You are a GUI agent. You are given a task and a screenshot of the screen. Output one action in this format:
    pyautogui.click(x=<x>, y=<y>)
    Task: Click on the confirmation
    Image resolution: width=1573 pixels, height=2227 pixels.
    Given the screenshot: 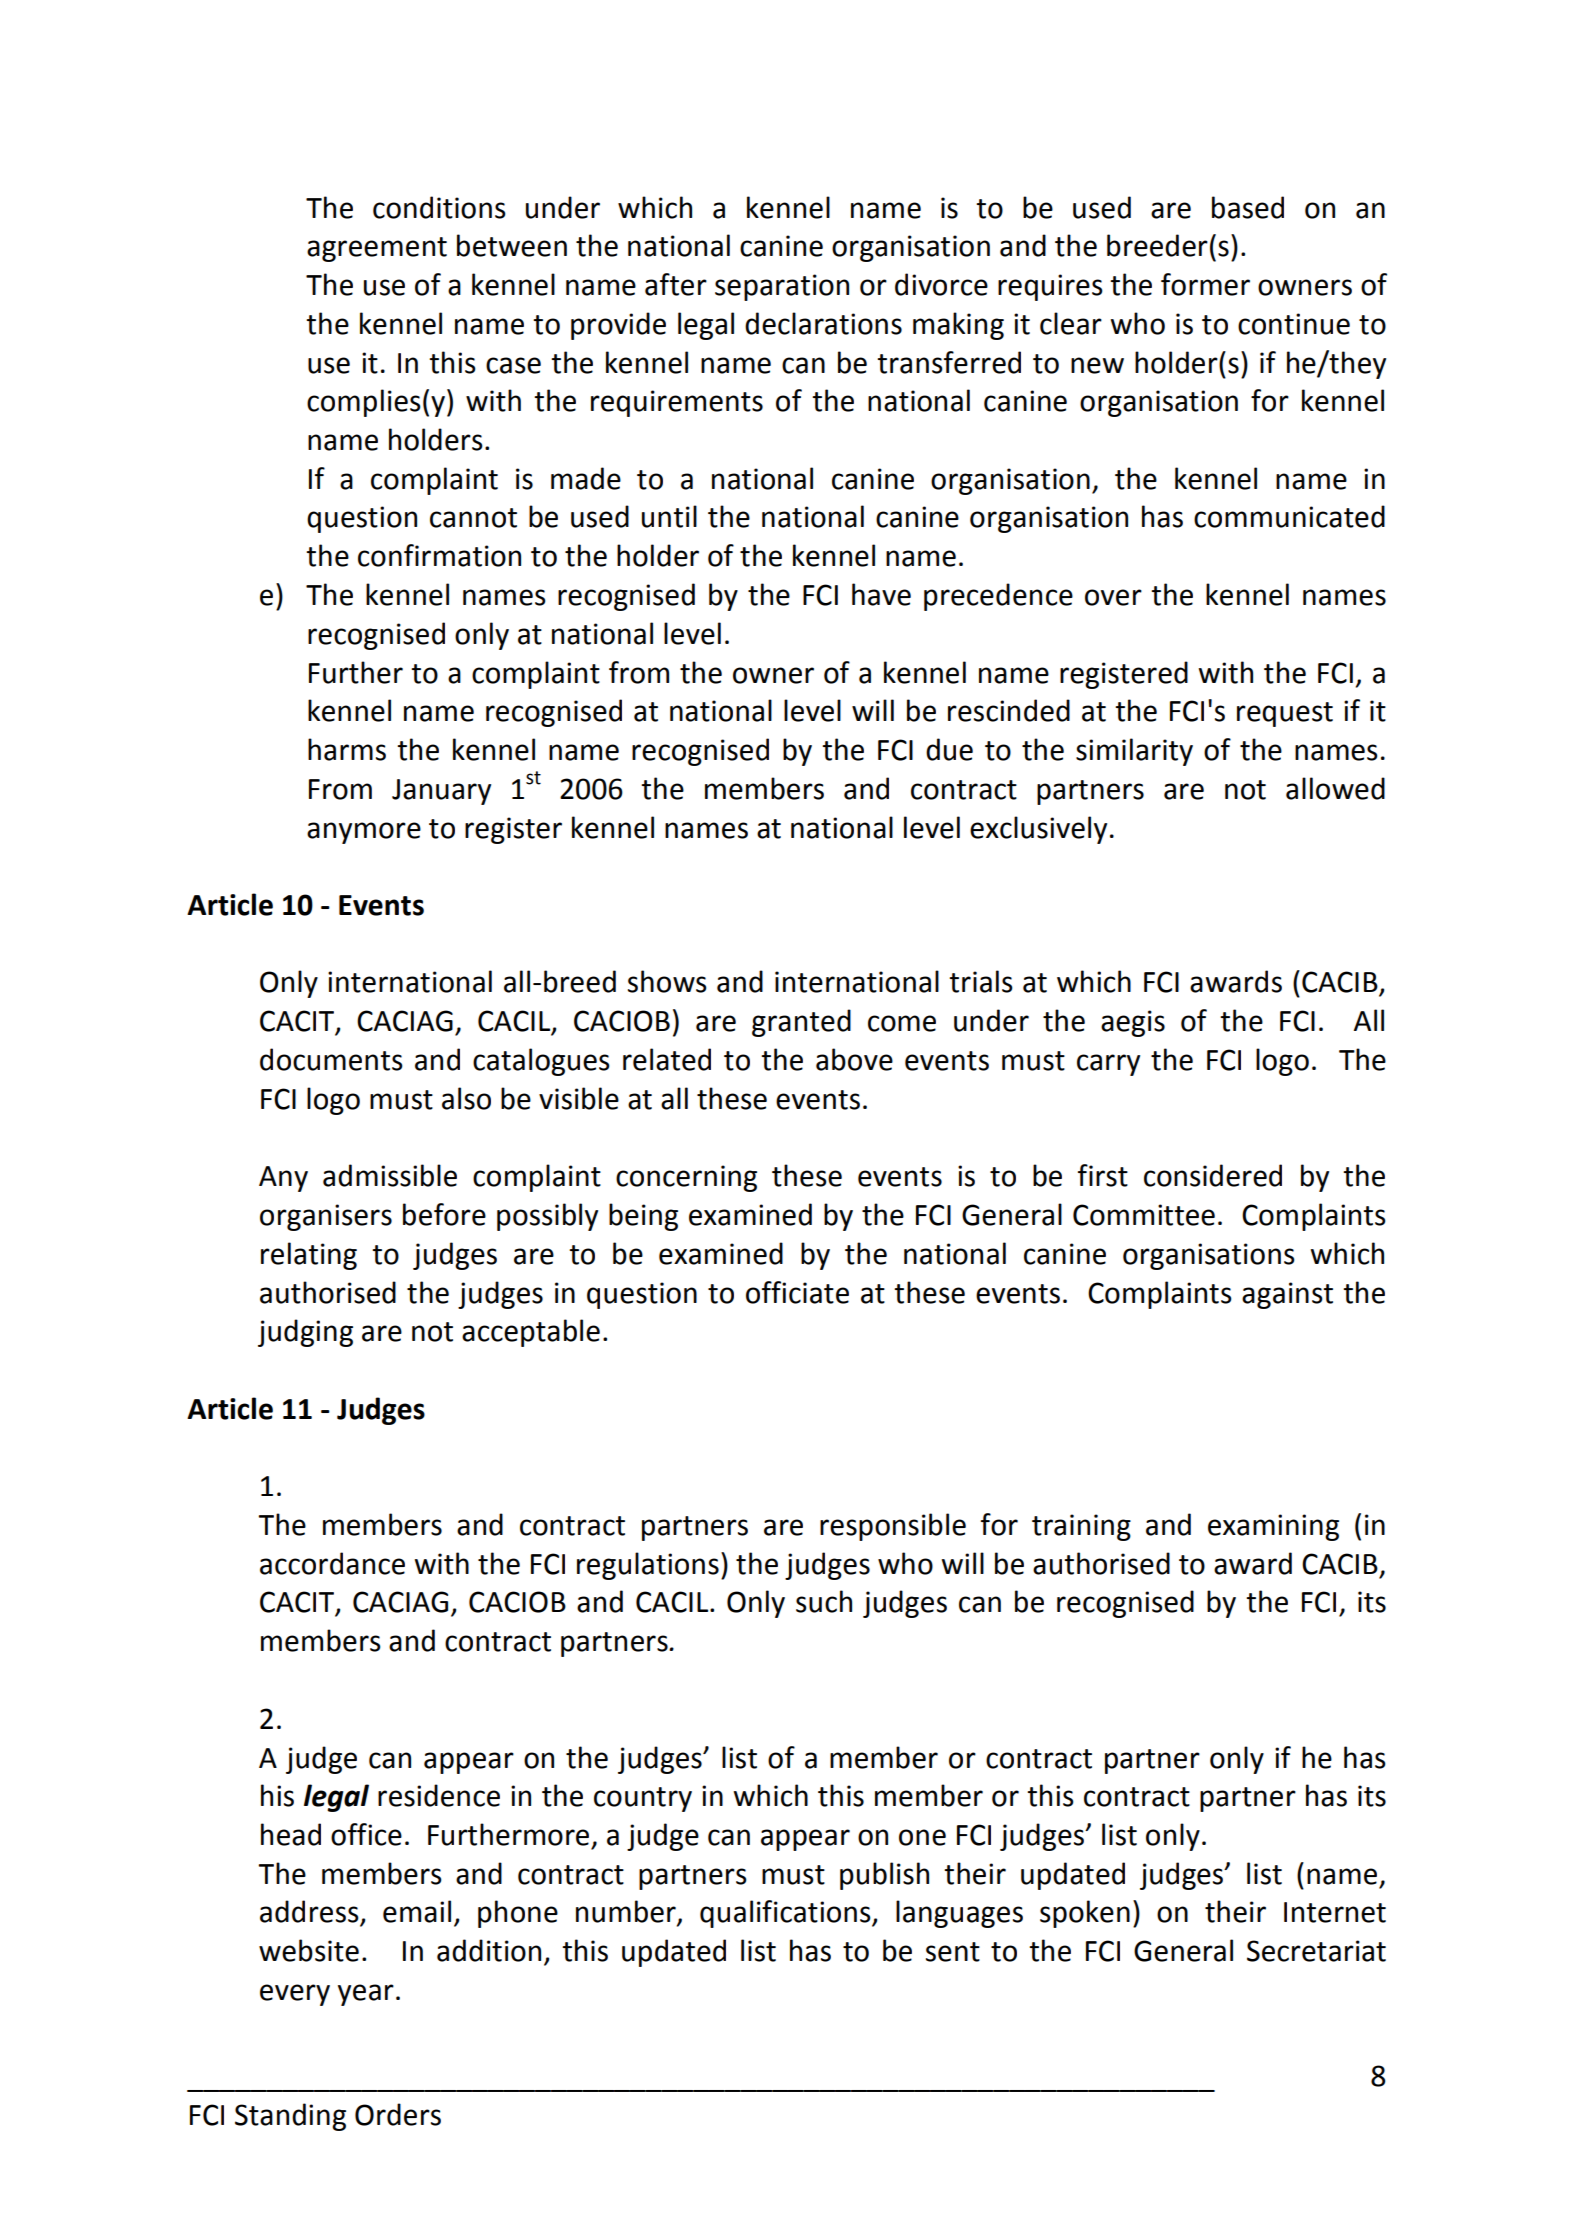 What is the action you would take?
    pyautogui.click(x=439, y=555)
